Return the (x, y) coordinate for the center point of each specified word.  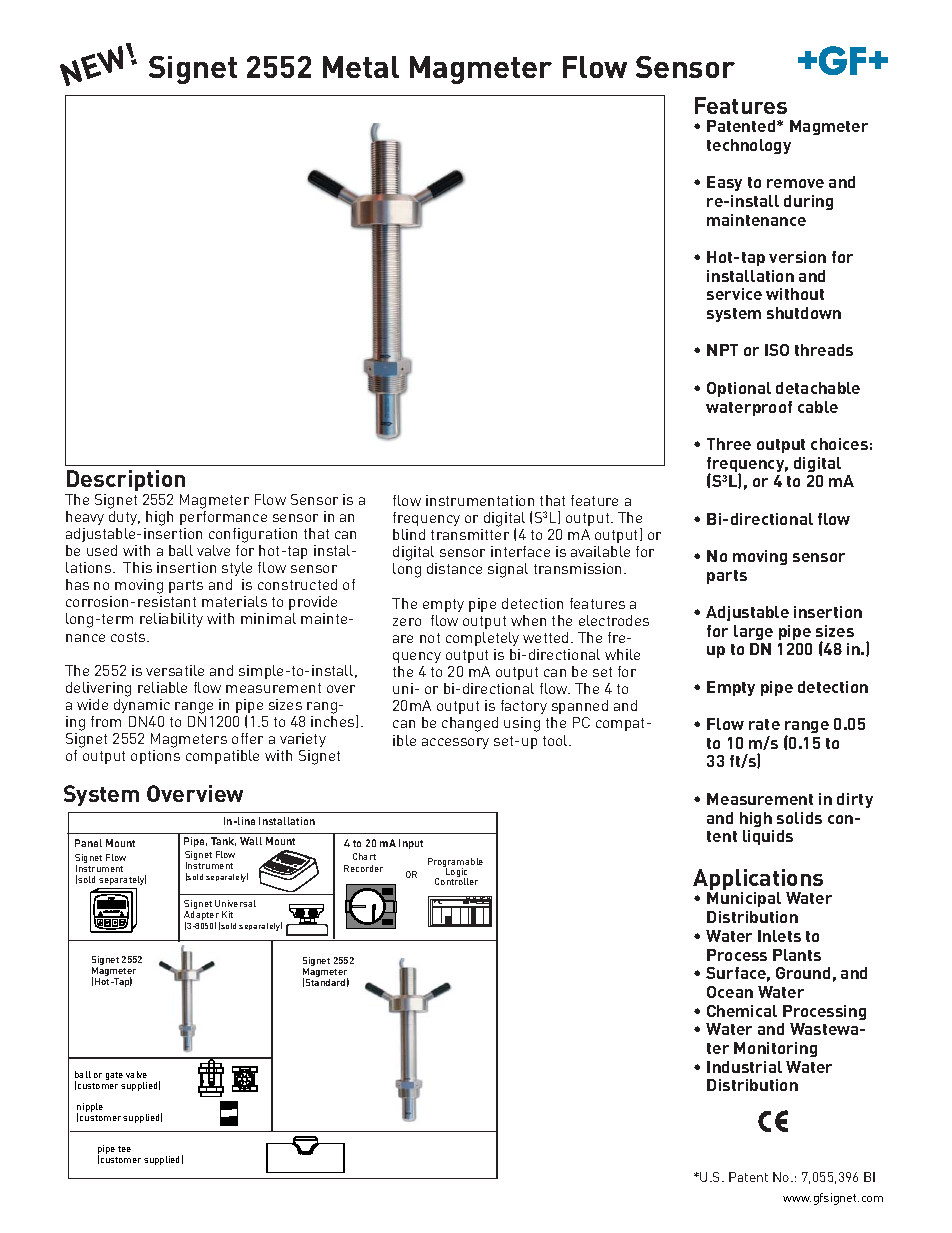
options (155, 757)
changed (470, 724)
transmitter (470, 534)
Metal (361, 67)
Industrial (744, 1067)
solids (799, 818)
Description (125, 482)
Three (729, 444)
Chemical (742, 1011)
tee (124, 1149)
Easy (724, 183)
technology (749, 146)
